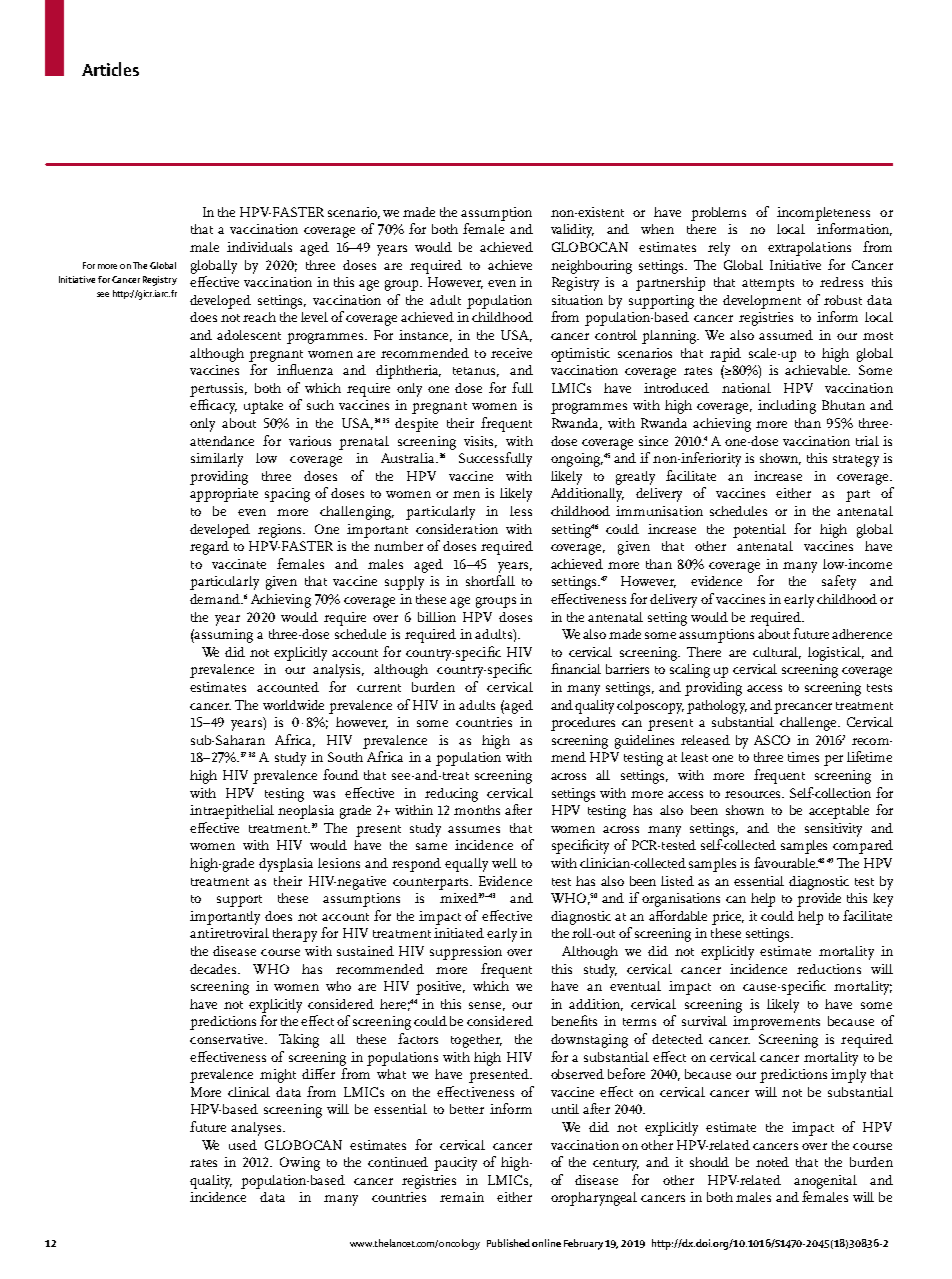  What do you see at coordinates (572, 231) in the image?
I see `validity` at bounding box center [572, 231].
